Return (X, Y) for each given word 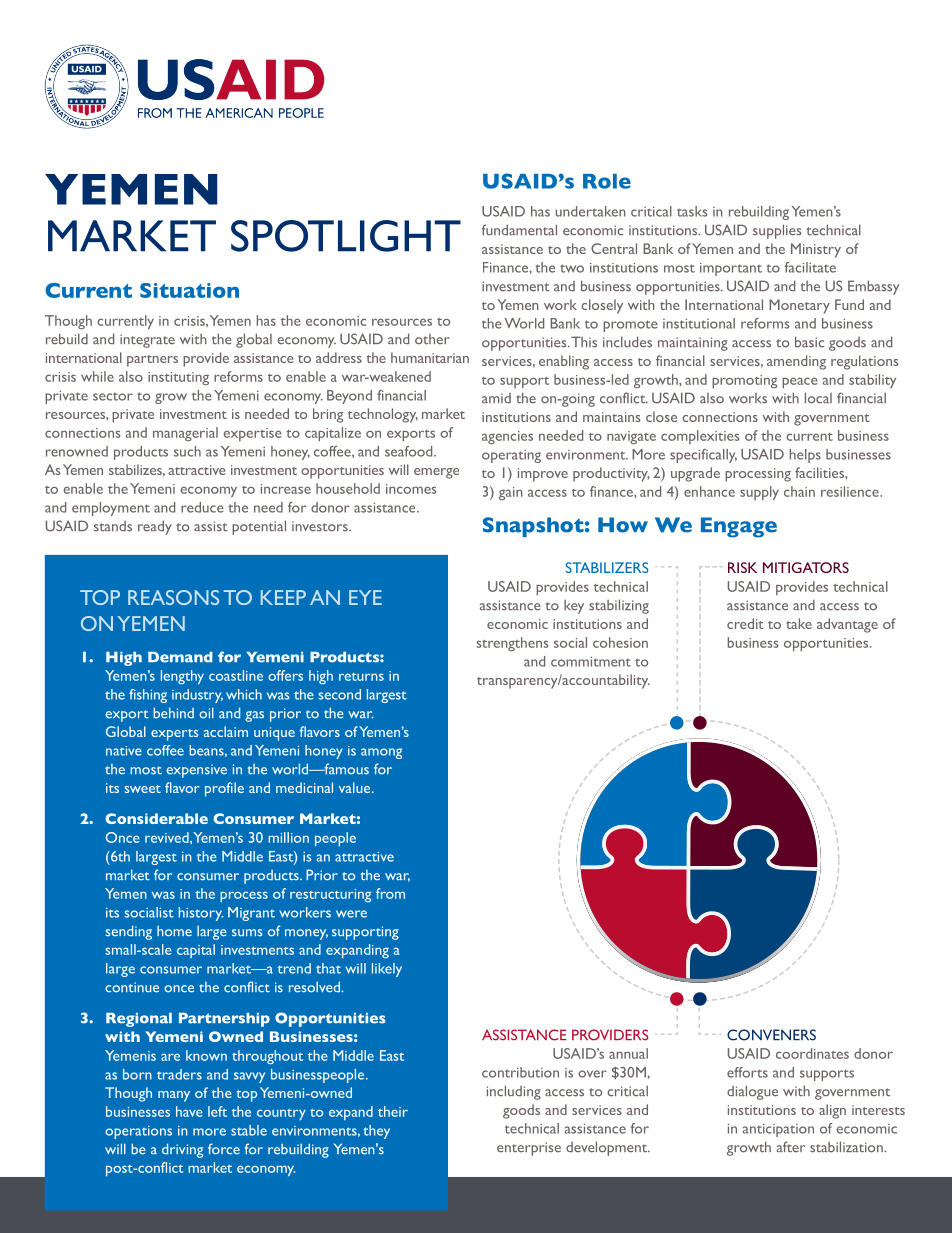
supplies (777, 231)
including (514, 1092)
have (189, 1111)
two (572, 268)
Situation (189, 290)
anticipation (778, 1130)
